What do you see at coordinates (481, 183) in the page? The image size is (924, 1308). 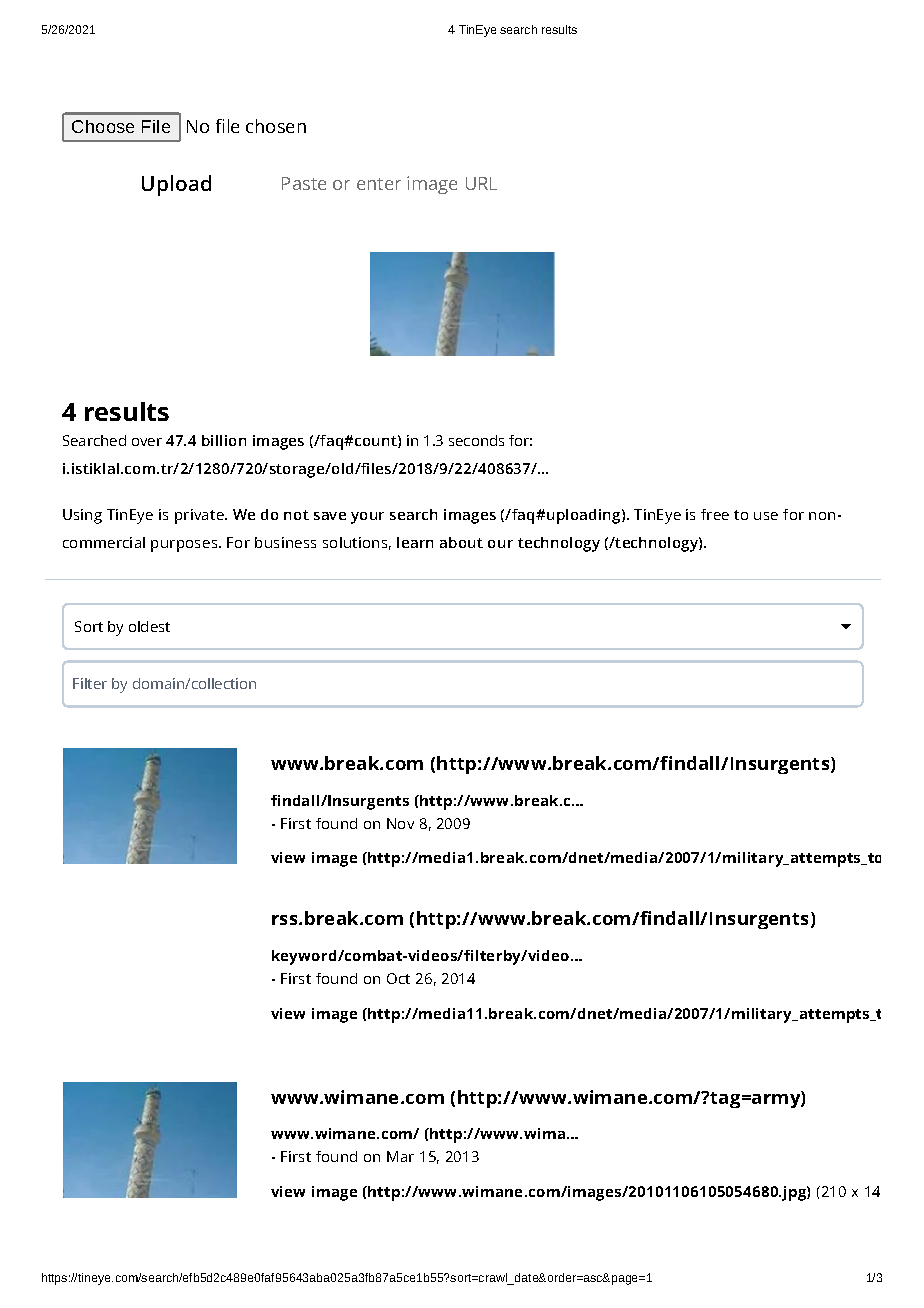 I see `URL` at bounding box center [481, 183].
